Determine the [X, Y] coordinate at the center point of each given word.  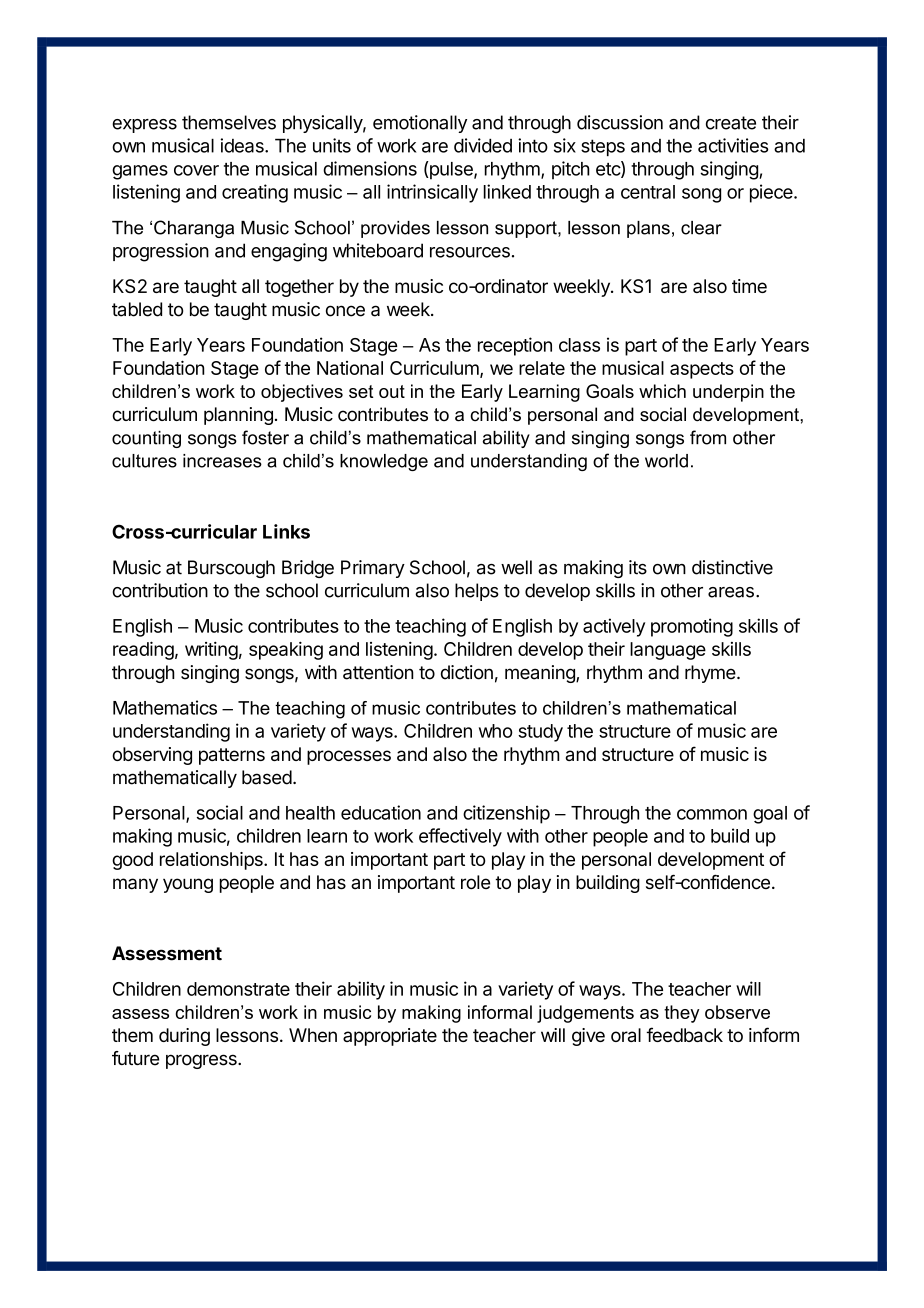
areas [731, 592]
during [184, 1037]
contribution [160, 590]
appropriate [390, 1037]
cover [196, 170]
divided [483, 145]
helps [477, 592]
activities [733, 145]
